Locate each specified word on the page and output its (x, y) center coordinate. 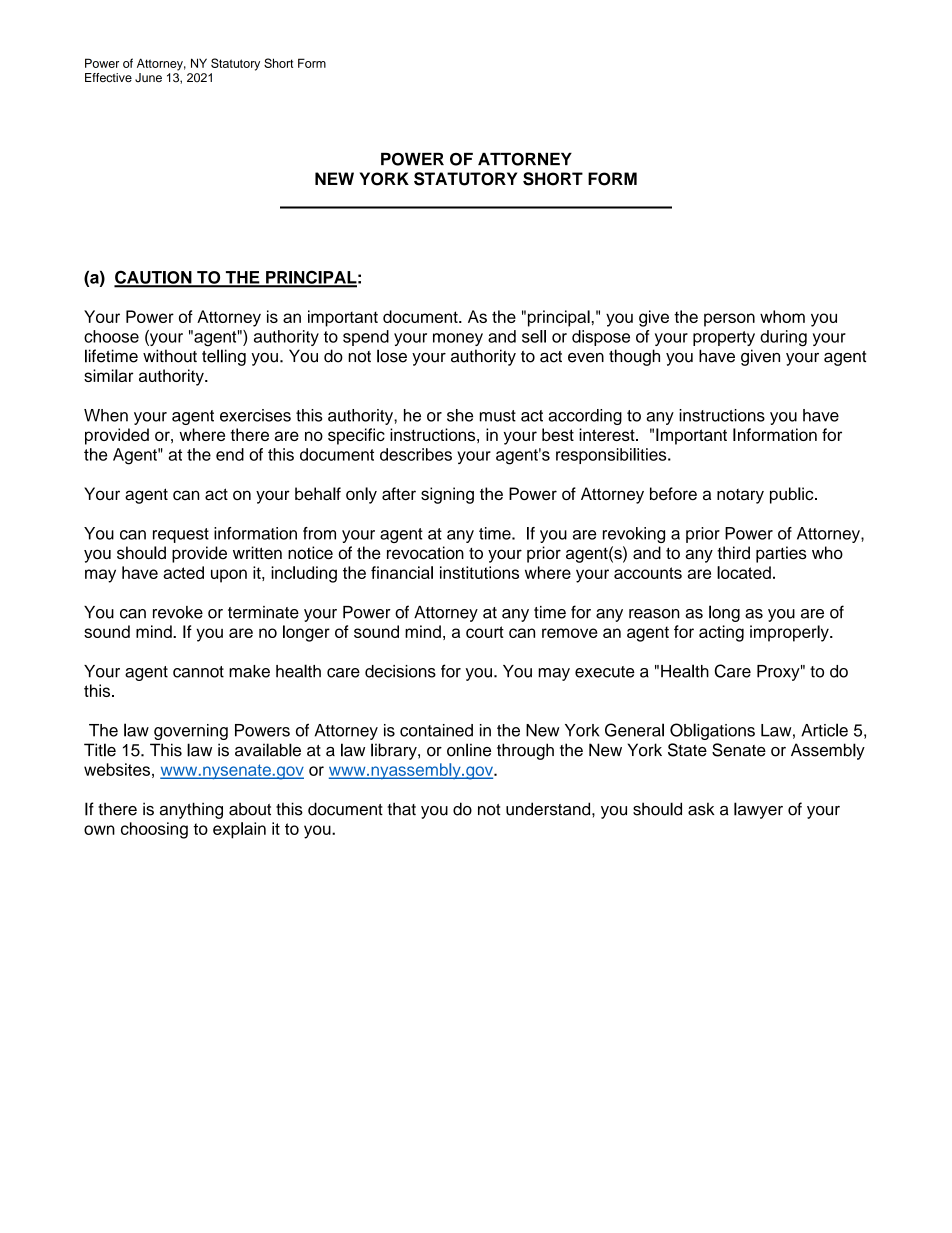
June (148, 78)
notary (740, 496)
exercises (255, 415)
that (401, 809)
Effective (108, 77)
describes (416, 454)
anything (191, 810)
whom (782, 316)
